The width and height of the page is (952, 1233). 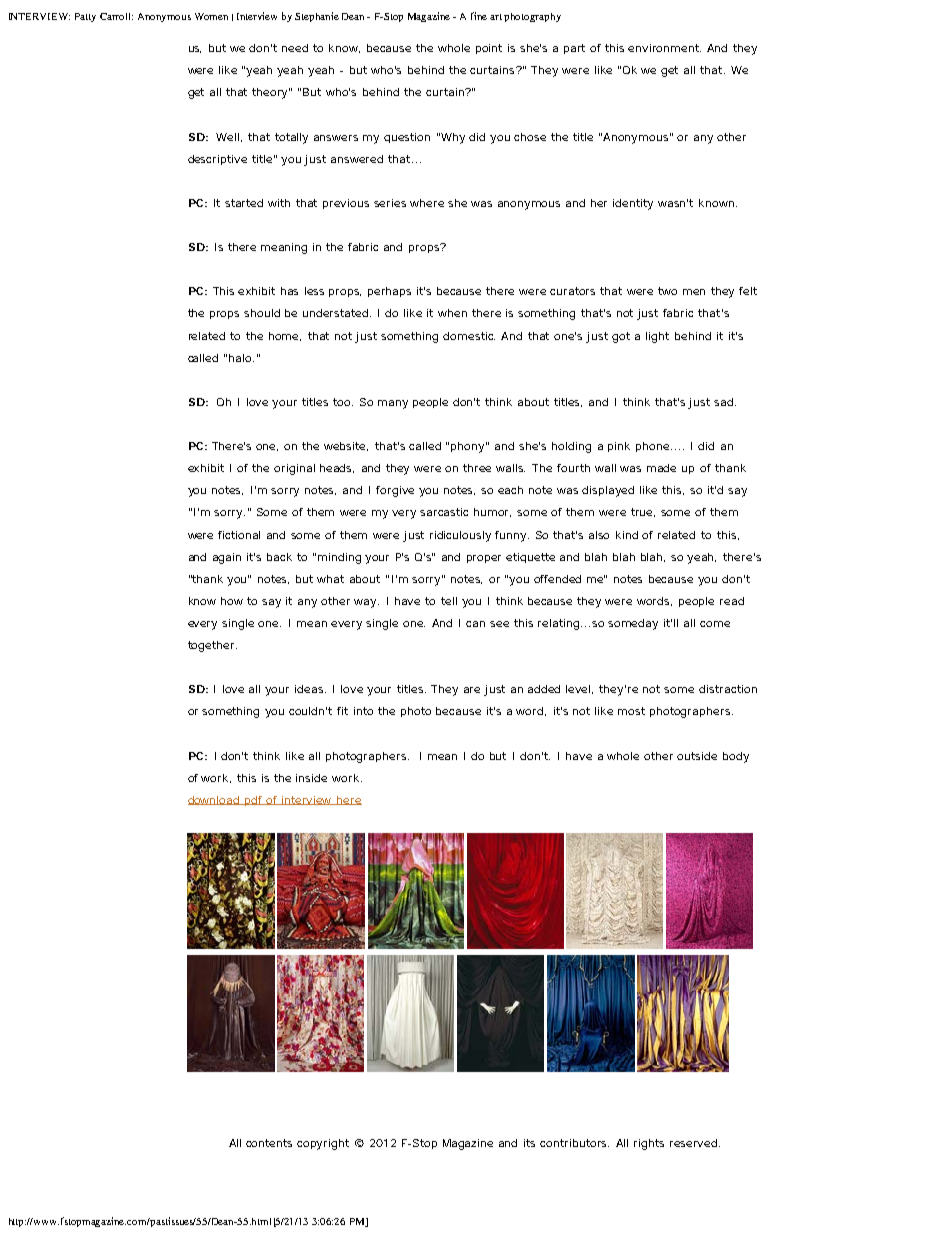 I want to click on tell, so click(x=449, y=601).
